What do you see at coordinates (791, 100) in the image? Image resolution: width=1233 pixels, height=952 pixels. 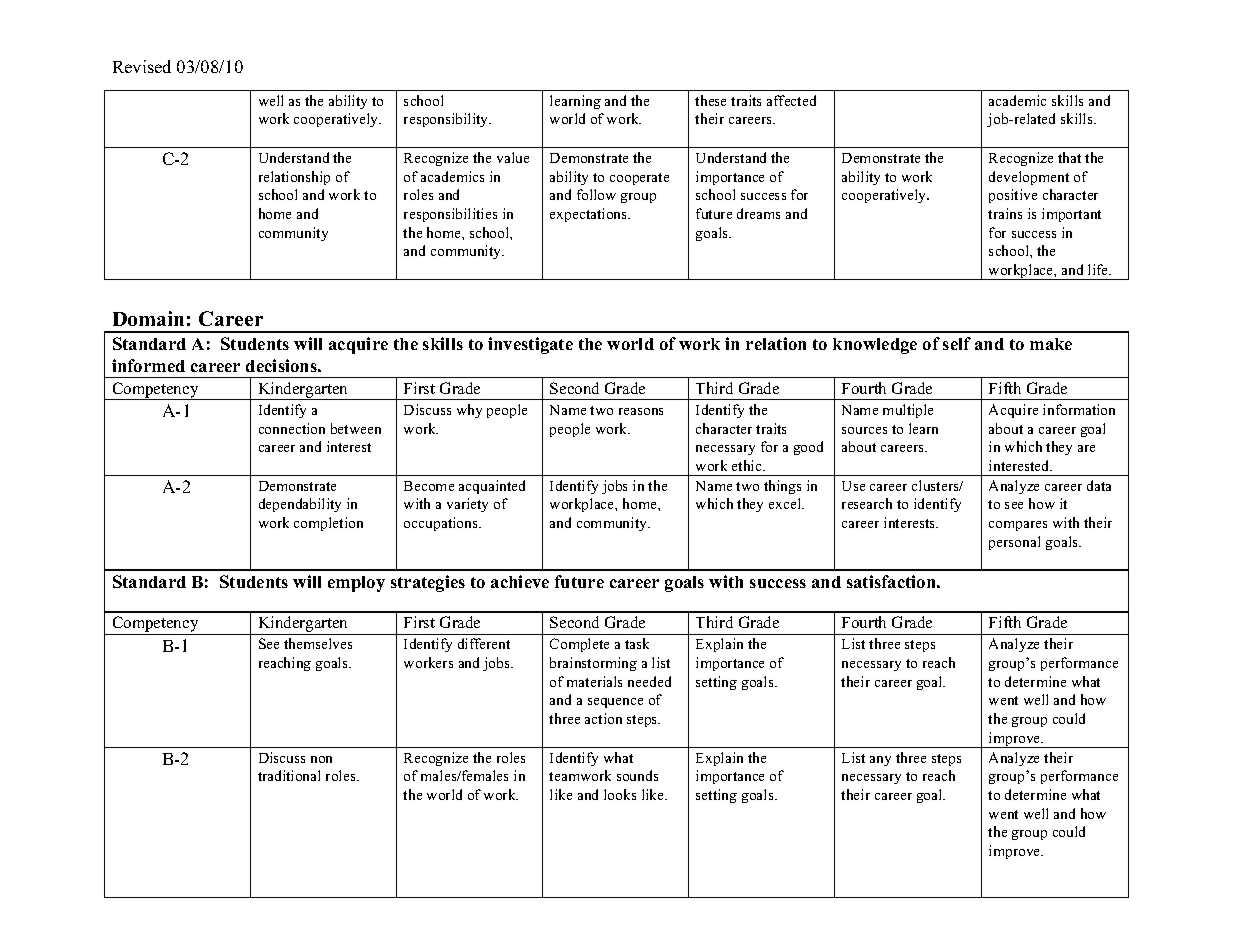 I see `affected` at bounding box center [791, 100].
